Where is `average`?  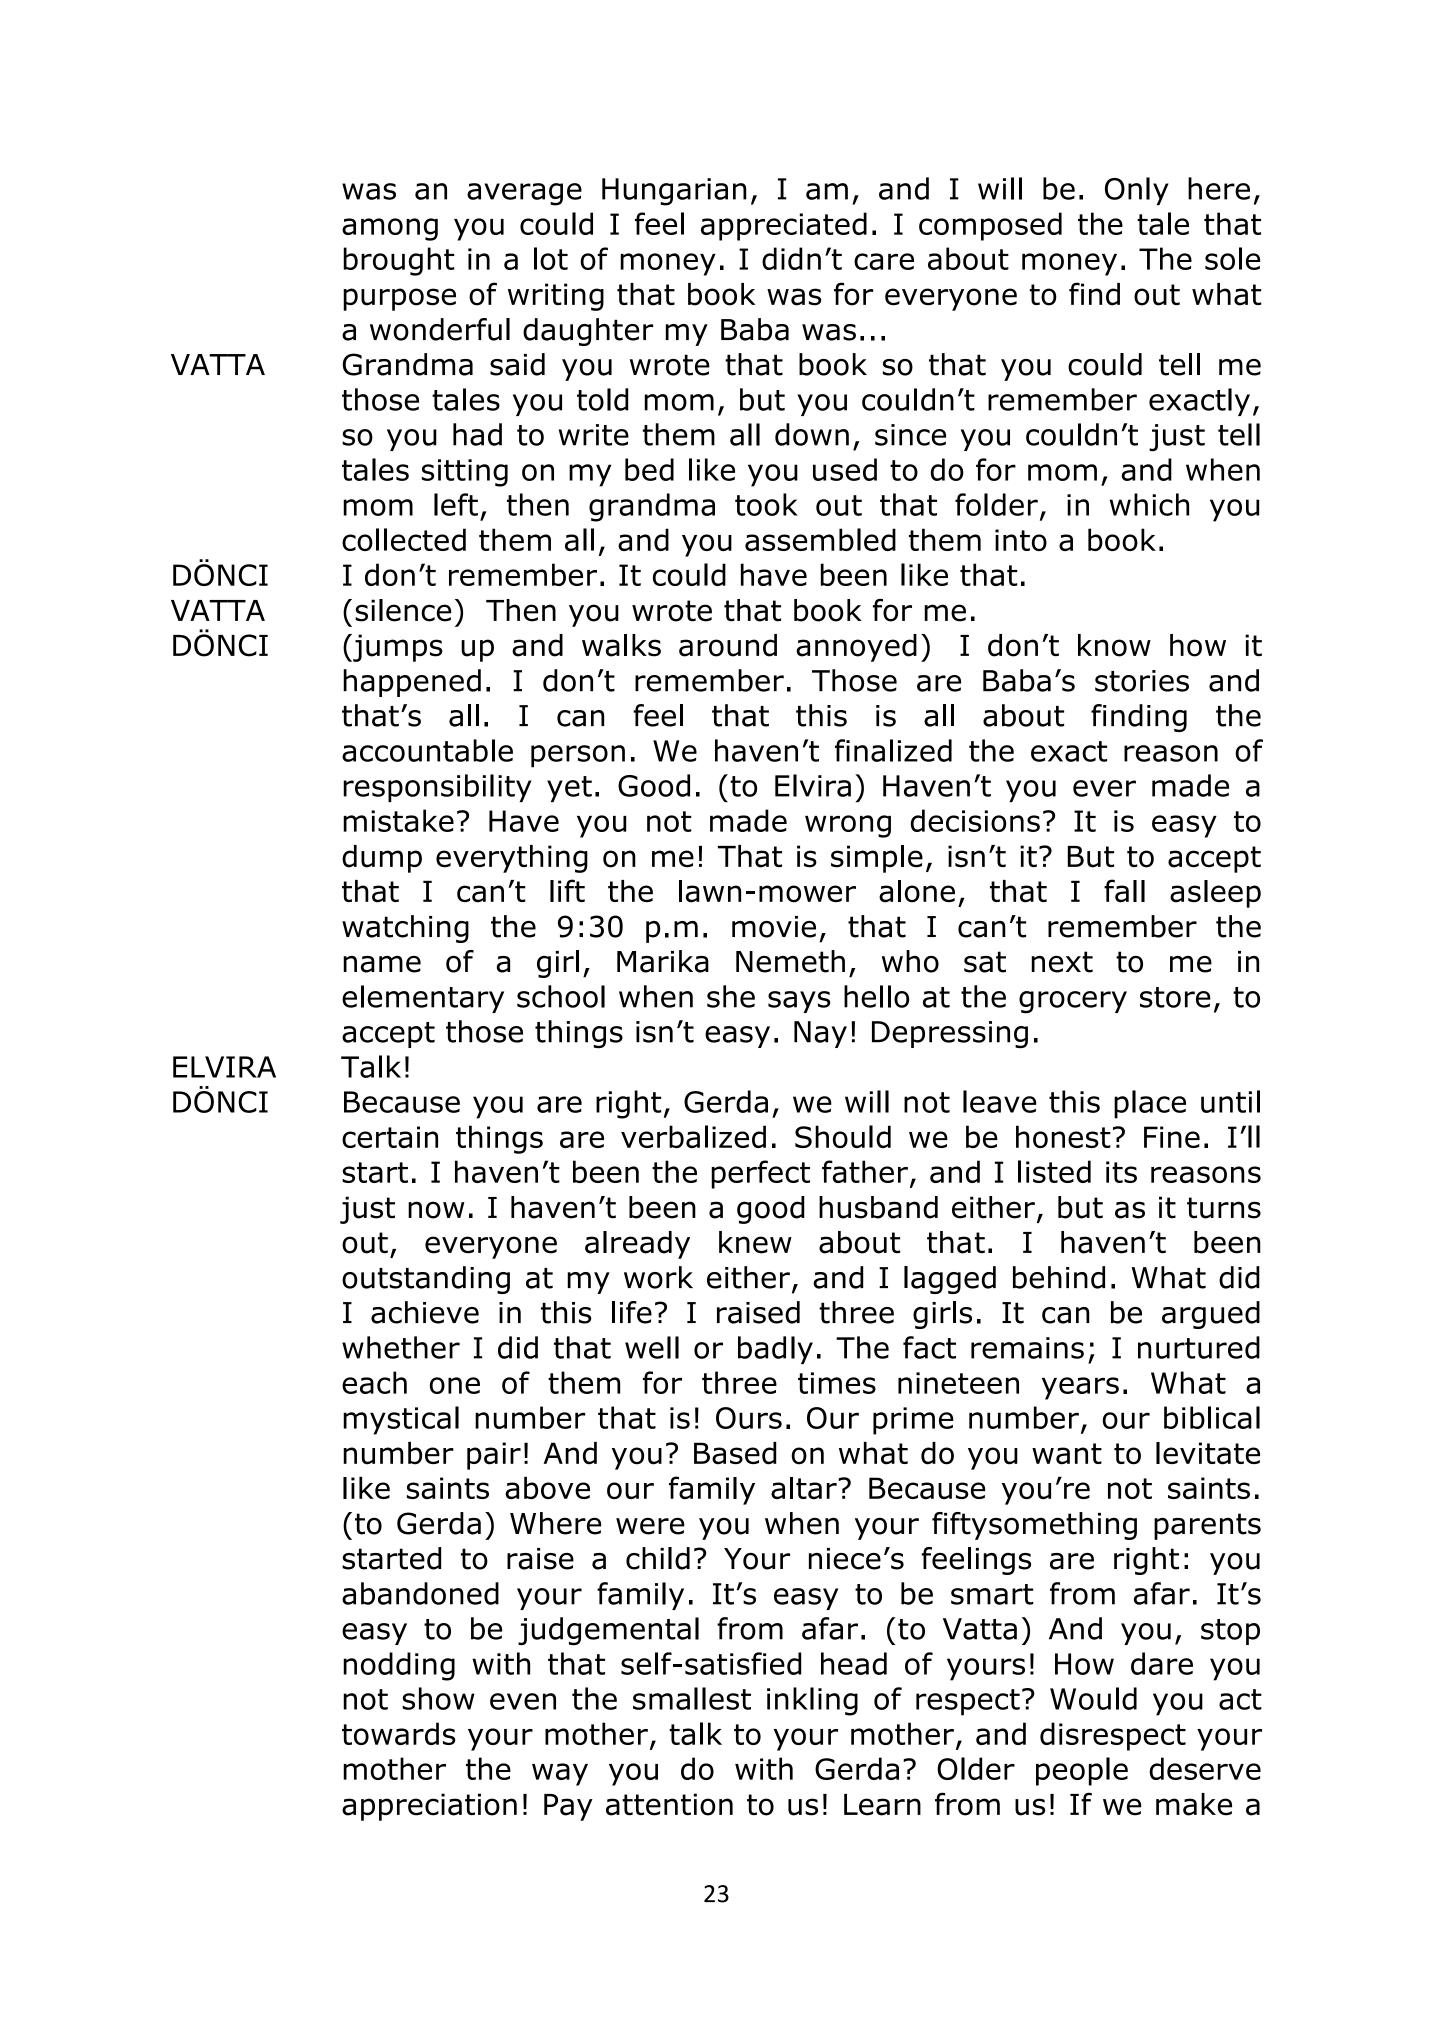
average is located at coordinates (524, 194).
